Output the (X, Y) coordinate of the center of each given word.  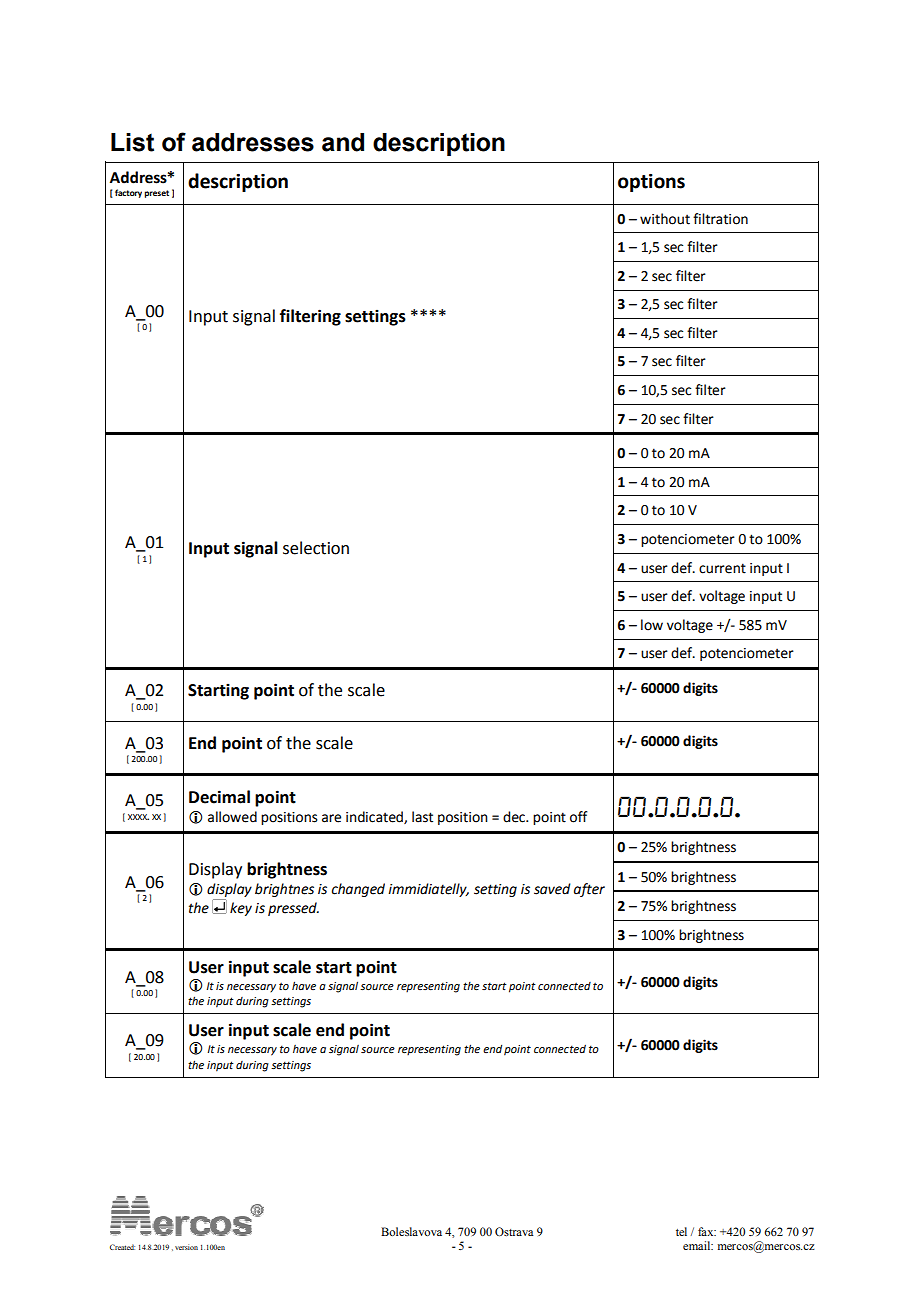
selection (316, 548)
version (186, 1247)
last (422, 817)
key (241, 909)
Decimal (219, 797)
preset (156, 194)
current (722, 568)
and (343, 142)
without (665, 219)
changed (358, 890)
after (589, 890)
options (651, 183)
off (578, 817)
